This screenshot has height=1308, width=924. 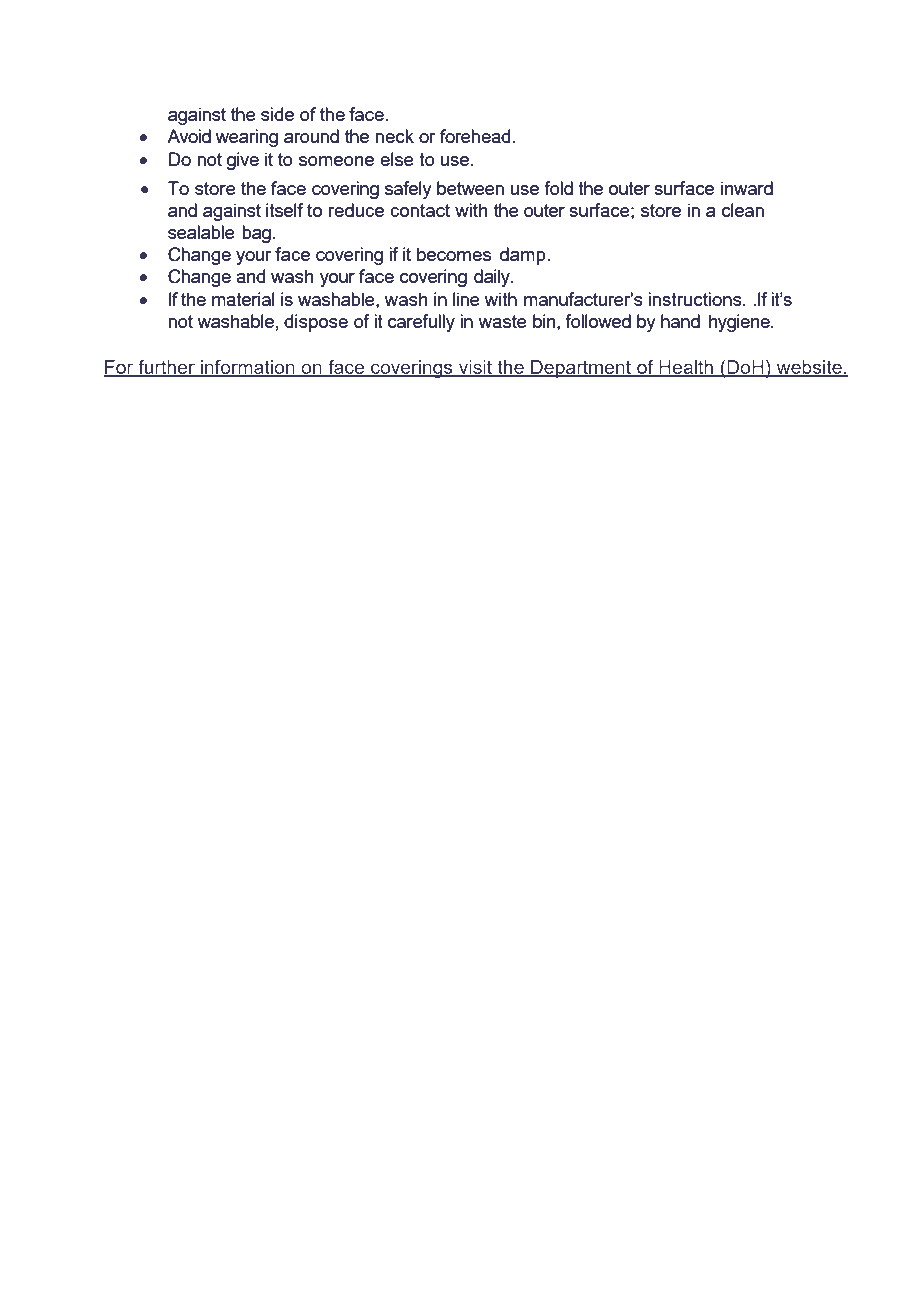 What do you see at coordinates (476, 136) in the screenshot?
I see `forehead` at bounding box center [476, 136].
